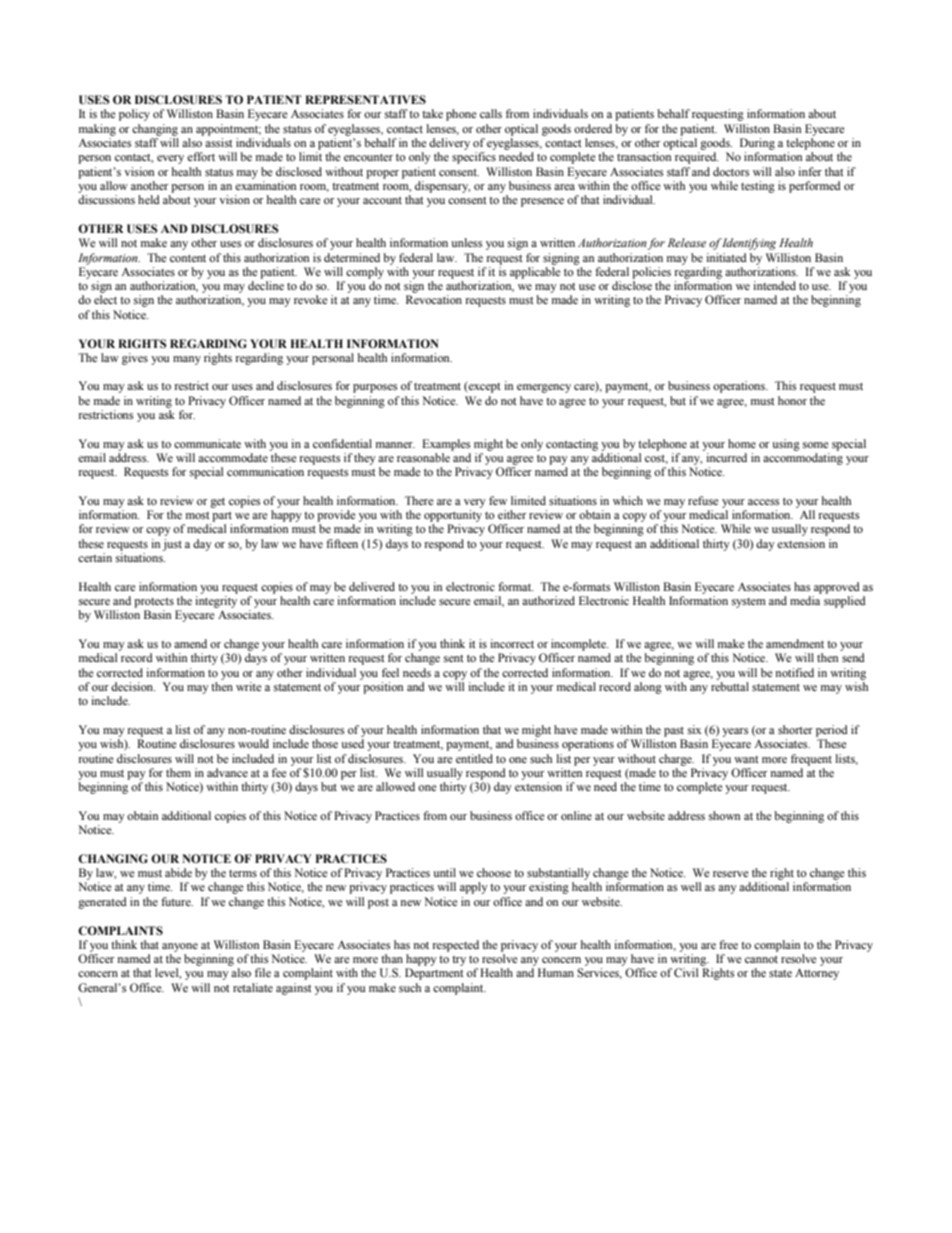 The height and width of the image is (1233, 952). What do you see at coordinates (726, 457) in the image?
I see `incurred` at bounding box center [726, 457].
